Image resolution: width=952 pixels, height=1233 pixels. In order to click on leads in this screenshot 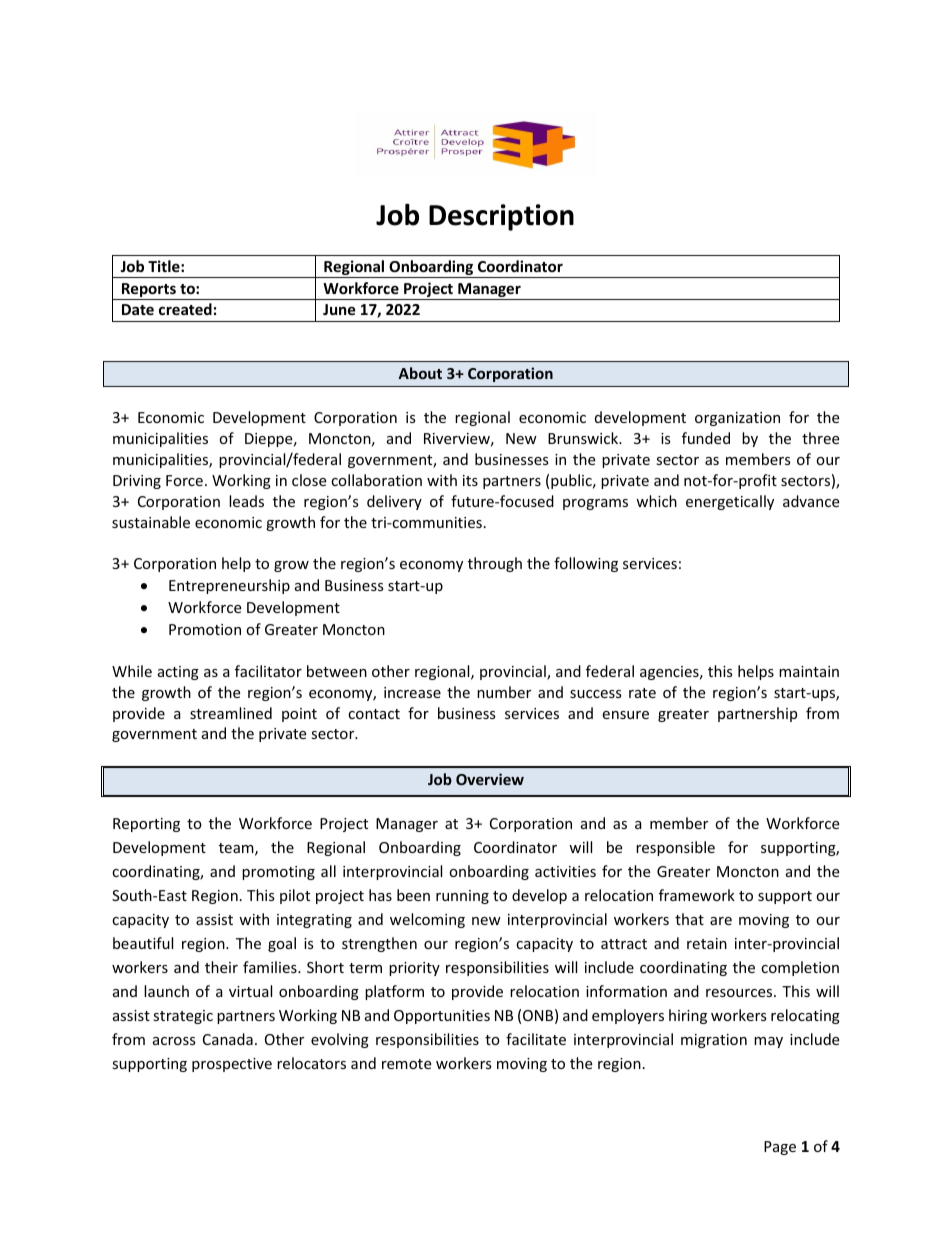, I will do `click(246, 501)`.
